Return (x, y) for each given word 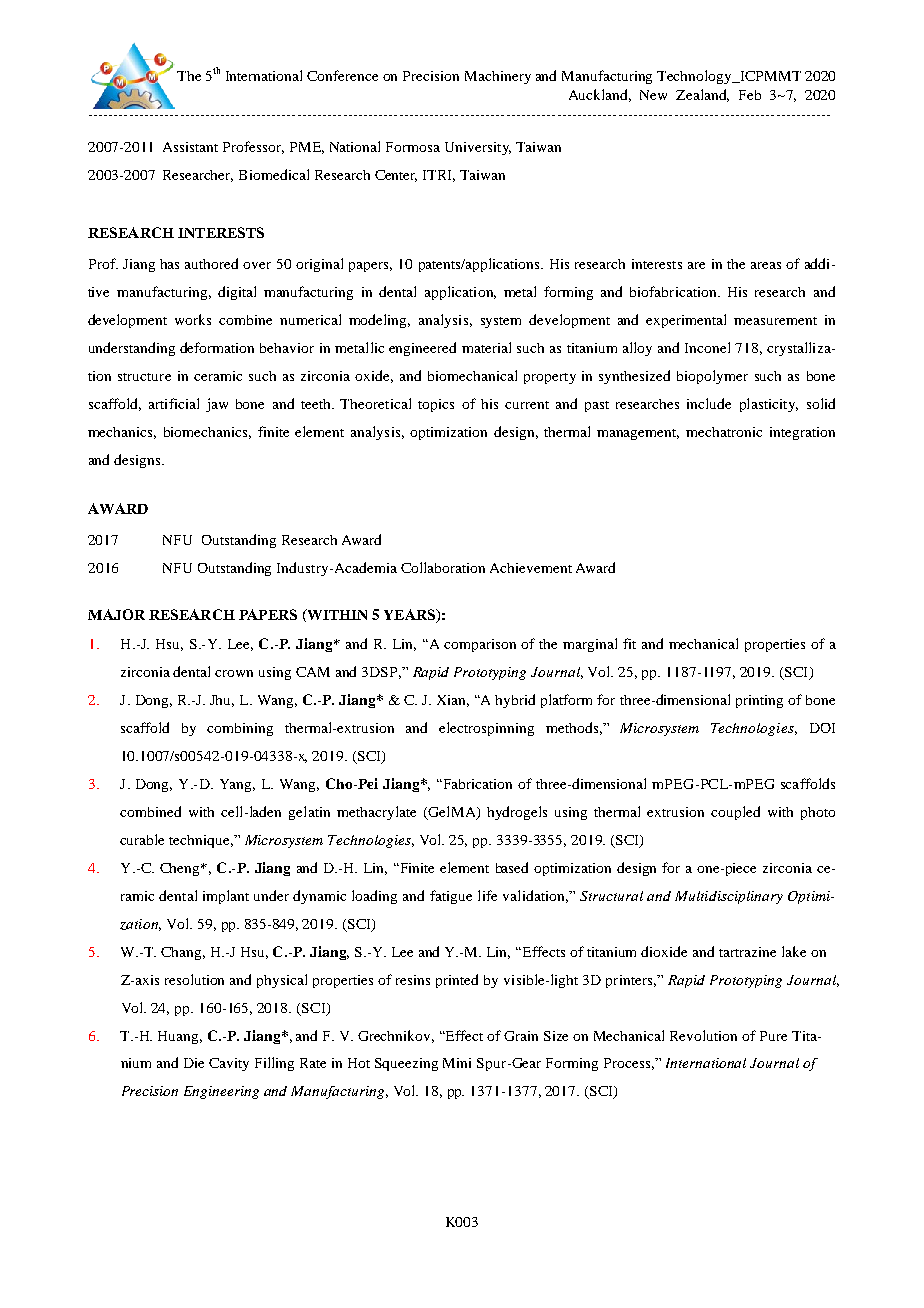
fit (629, 643)
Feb (750, 95)
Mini (457, 1063)
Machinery (498, 77)
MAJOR (116, 614)
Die (194, 1063)
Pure (773, 1036)
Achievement (531, 568)
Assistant (190, 147)
